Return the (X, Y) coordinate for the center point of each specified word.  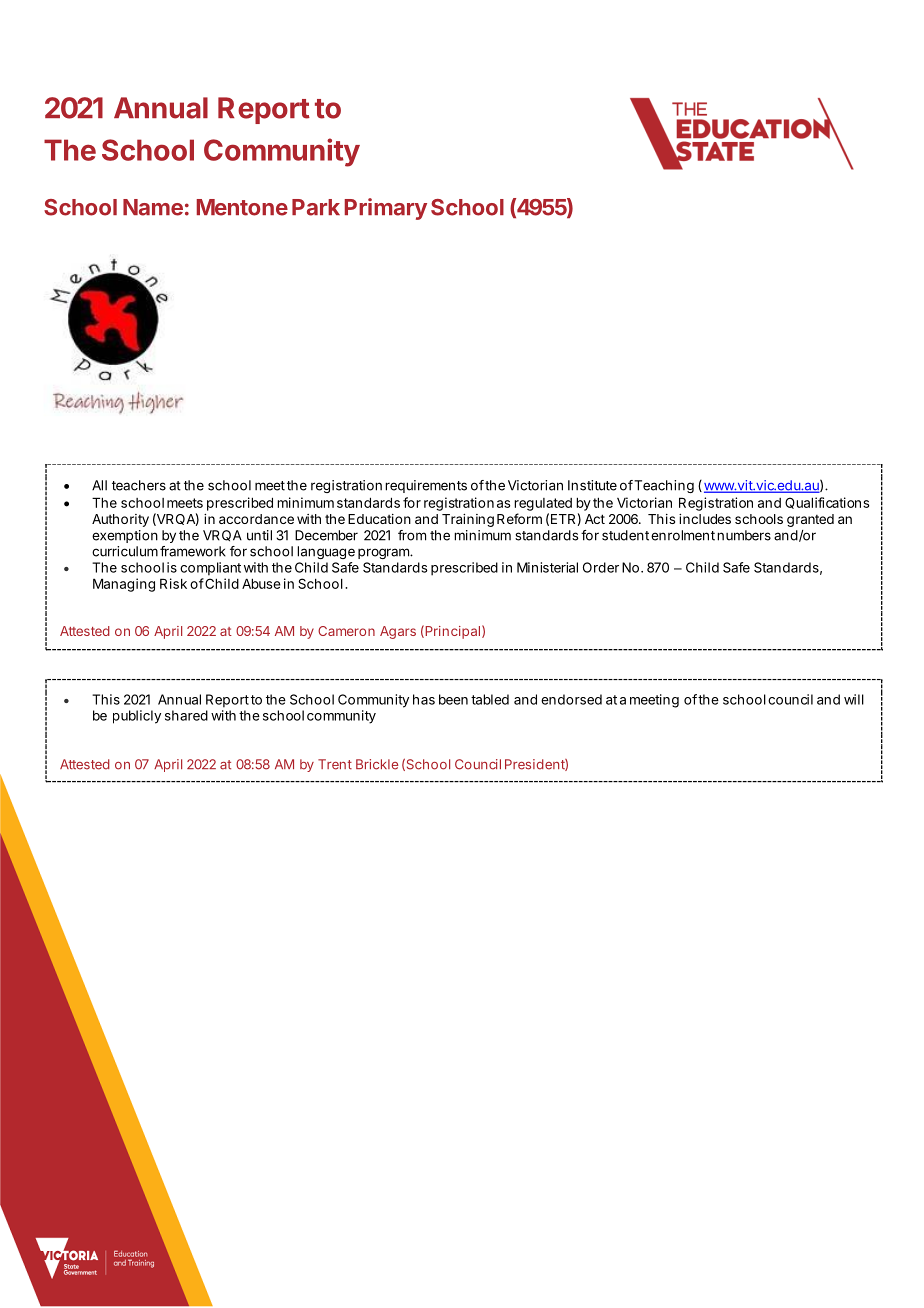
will (854, 699)
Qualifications (827, 503)
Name (153, 207)
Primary (386, 209)
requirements (426, 486)
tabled (490, 699)
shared (186, 715)
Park (316, 207)
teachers (139, 485)
